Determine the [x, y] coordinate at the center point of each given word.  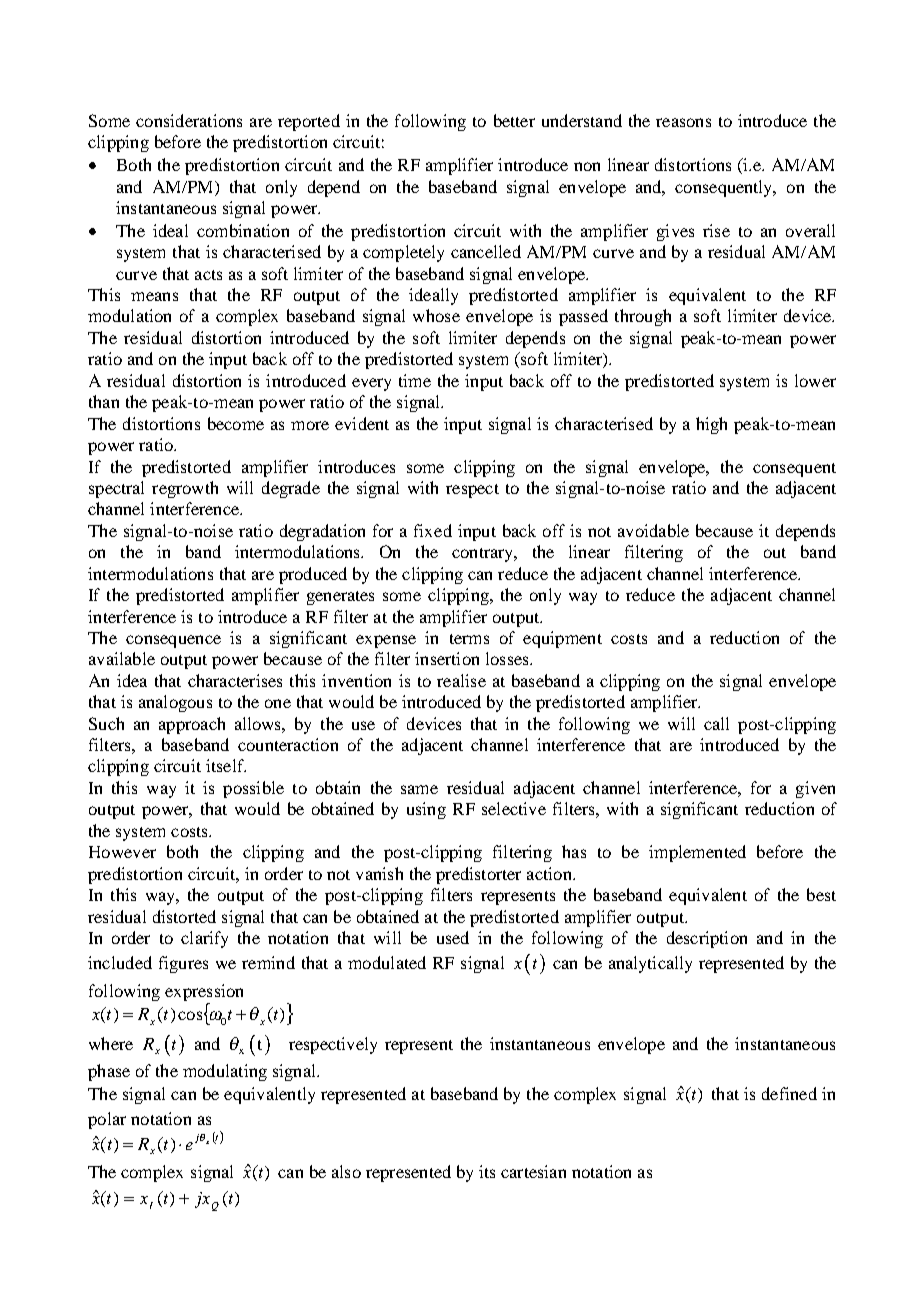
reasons [683, 122]
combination [243, 230]
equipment [562, 639]
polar [107, 1120]
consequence [173, 641]
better [514, 120]
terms [469, 639]
